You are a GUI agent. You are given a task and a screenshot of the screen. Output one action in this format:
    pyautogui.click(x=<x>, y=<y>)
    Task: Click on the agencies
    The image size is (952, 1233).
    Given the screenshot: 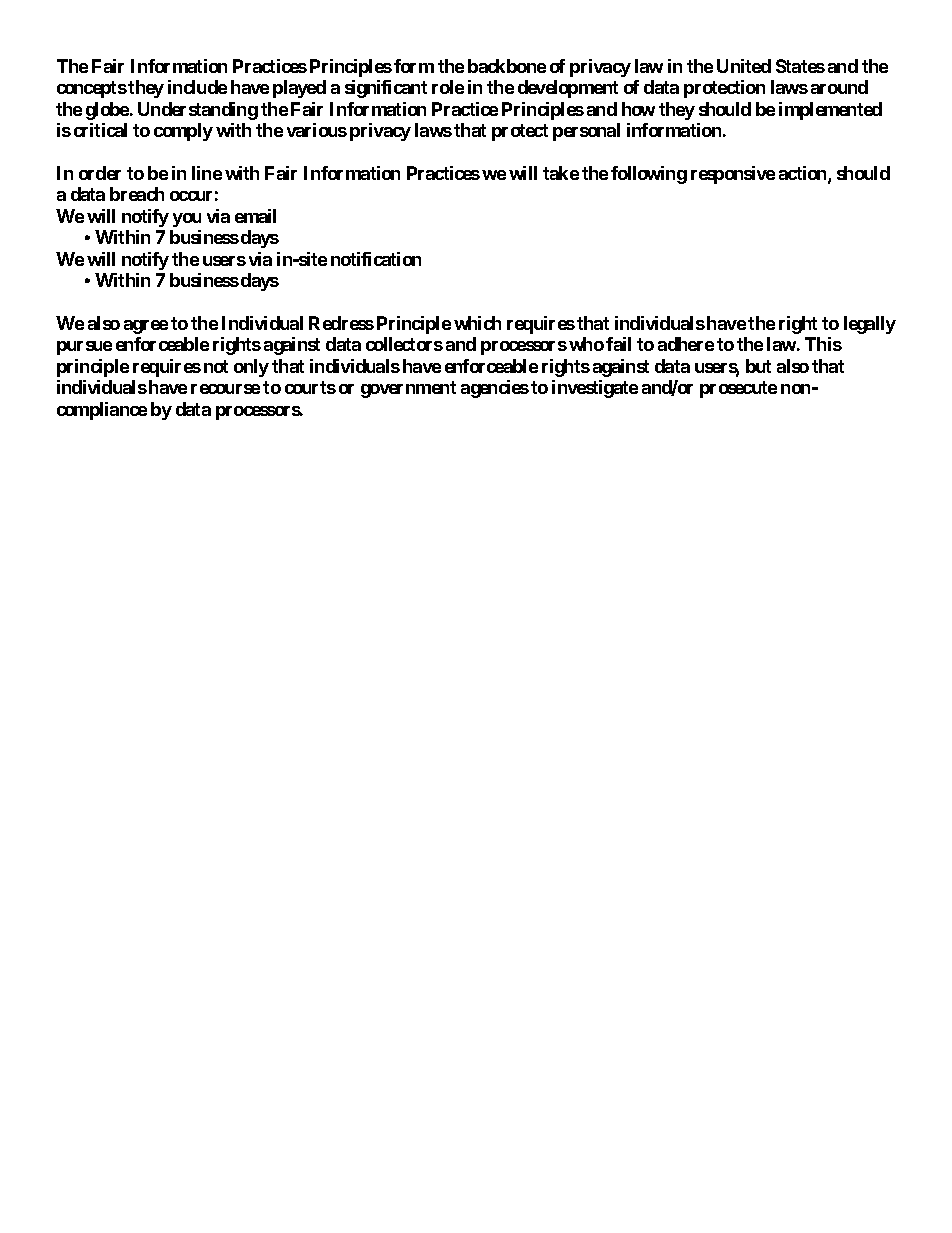 What is the action you would take?
    pyautogui.click(x=495, y=389)
